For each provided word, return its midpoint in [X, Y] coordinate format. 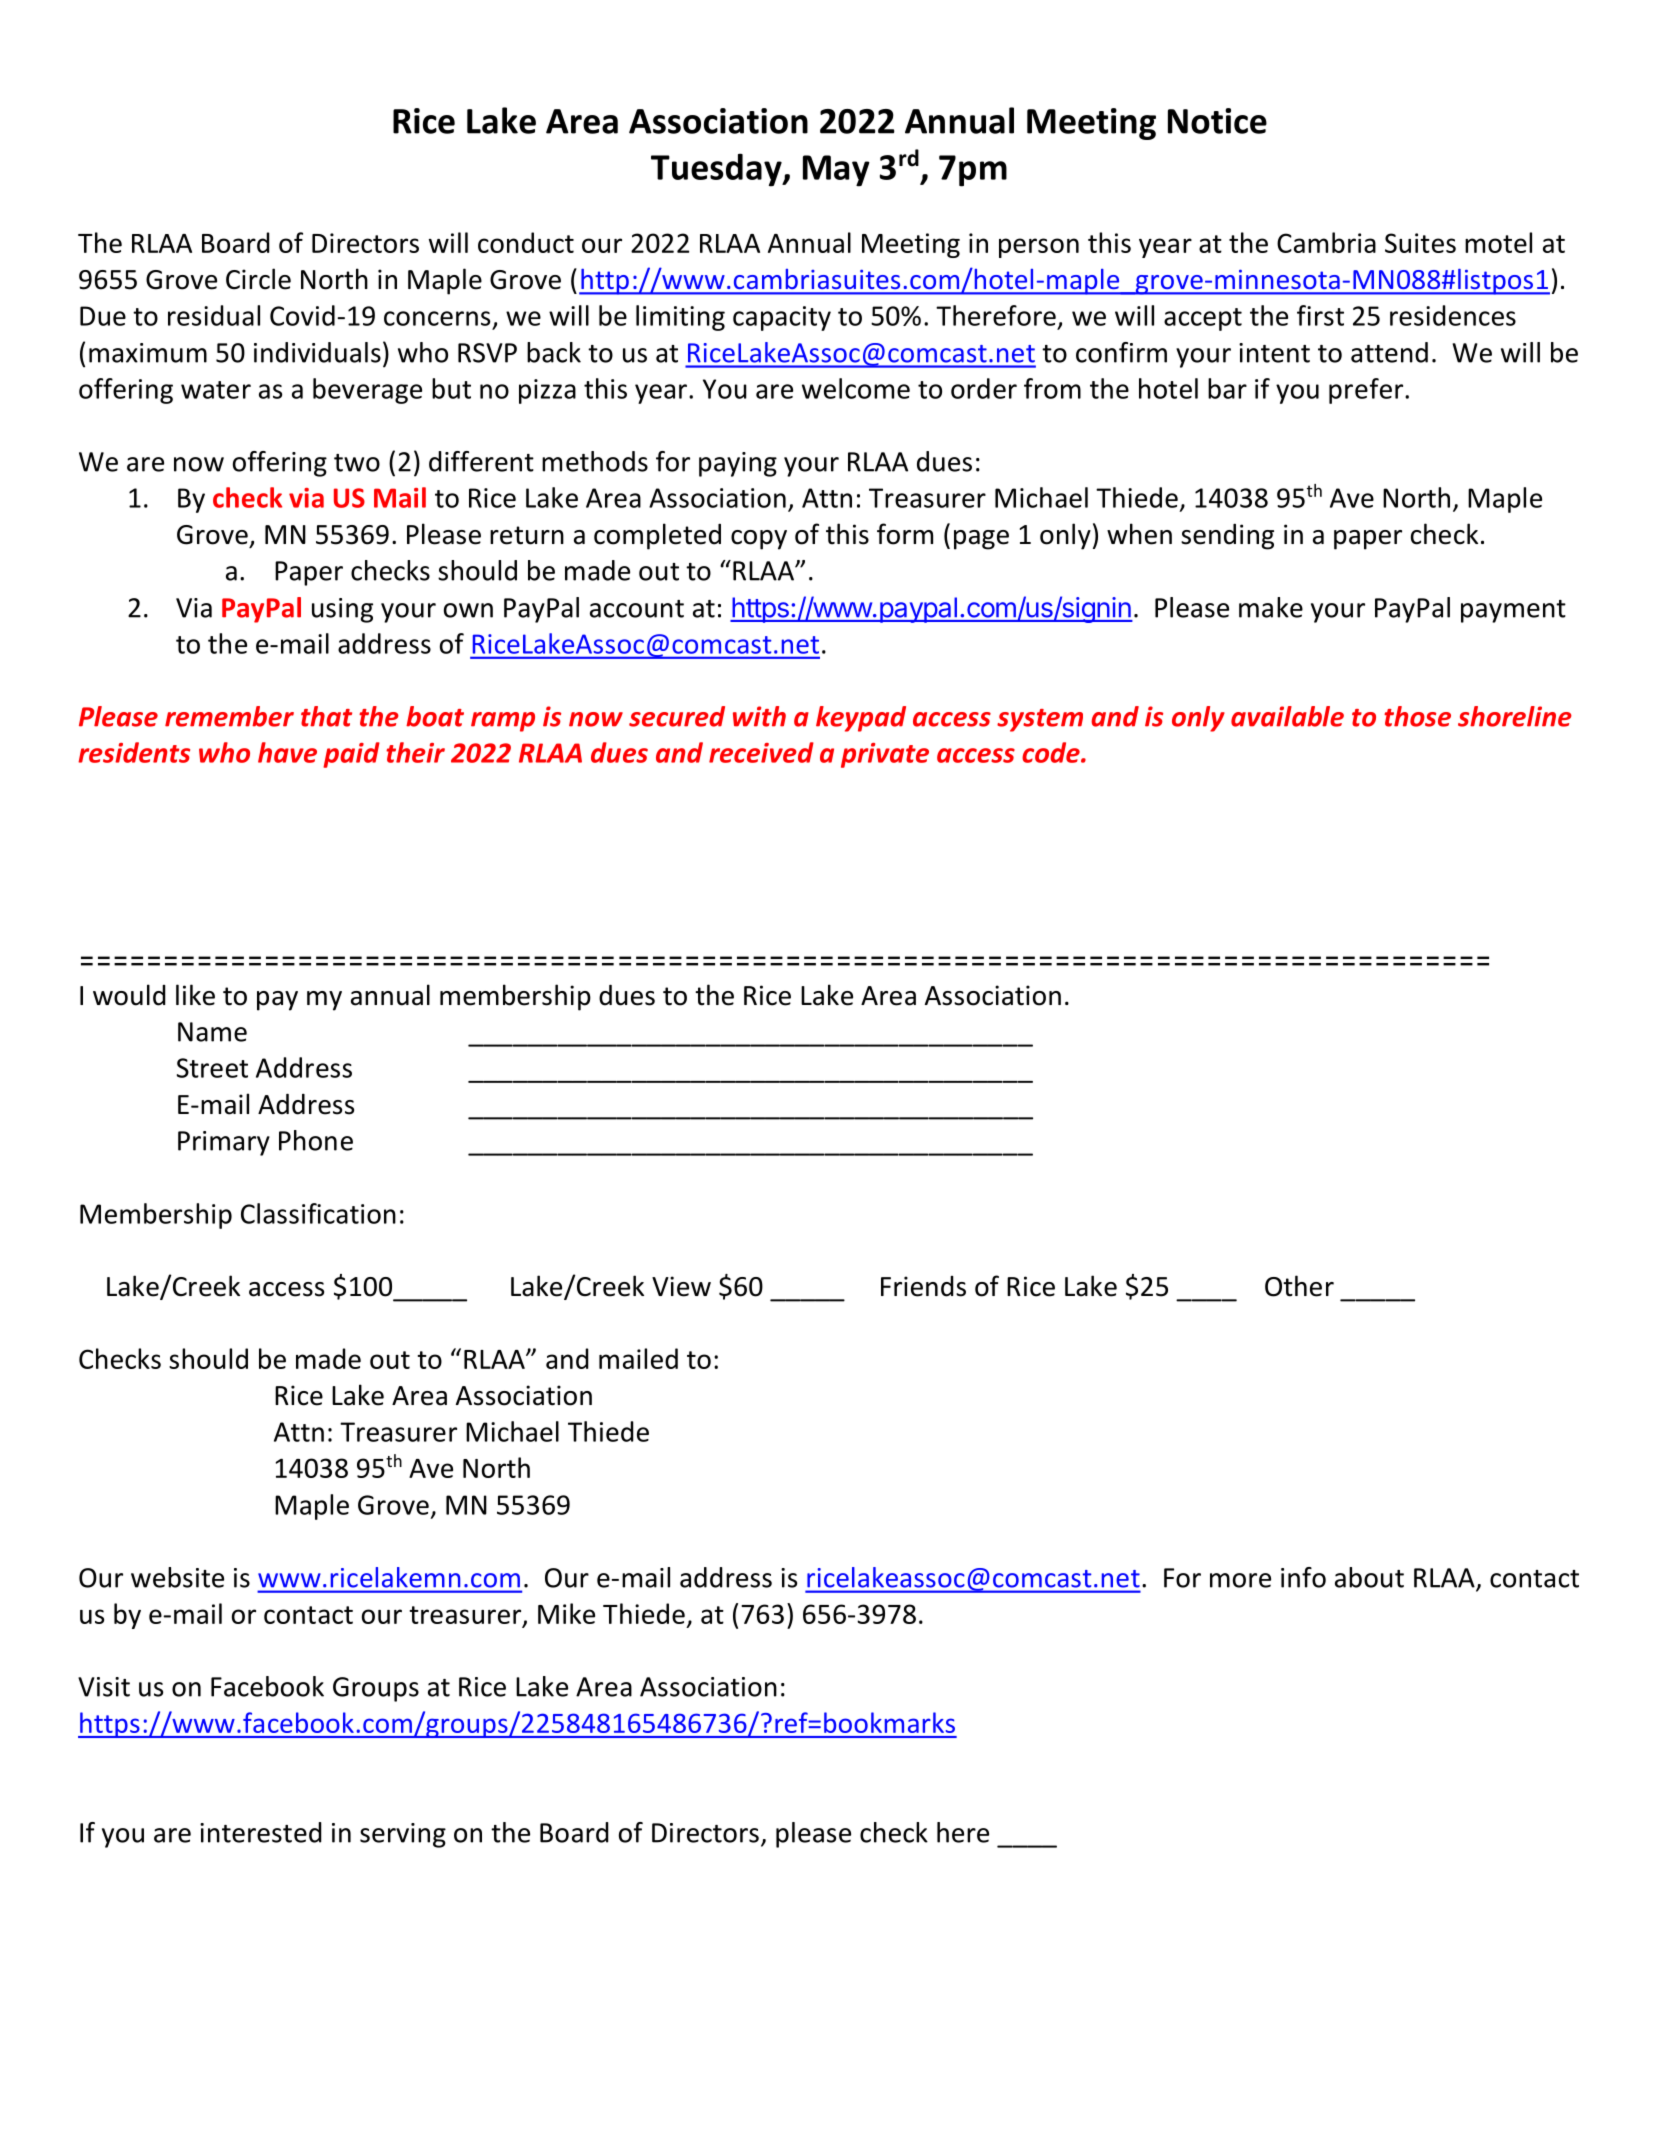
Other [1299, 1286]
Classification [318, 1213]
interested [261, 1832]
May [836, 171]
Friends [923, 1286]
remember [229, 716]
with [759, 716]
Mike [566, 1613]
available [1287, 716]
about [1369, 1577]
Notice [1217, 121]
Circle [258, 279]
